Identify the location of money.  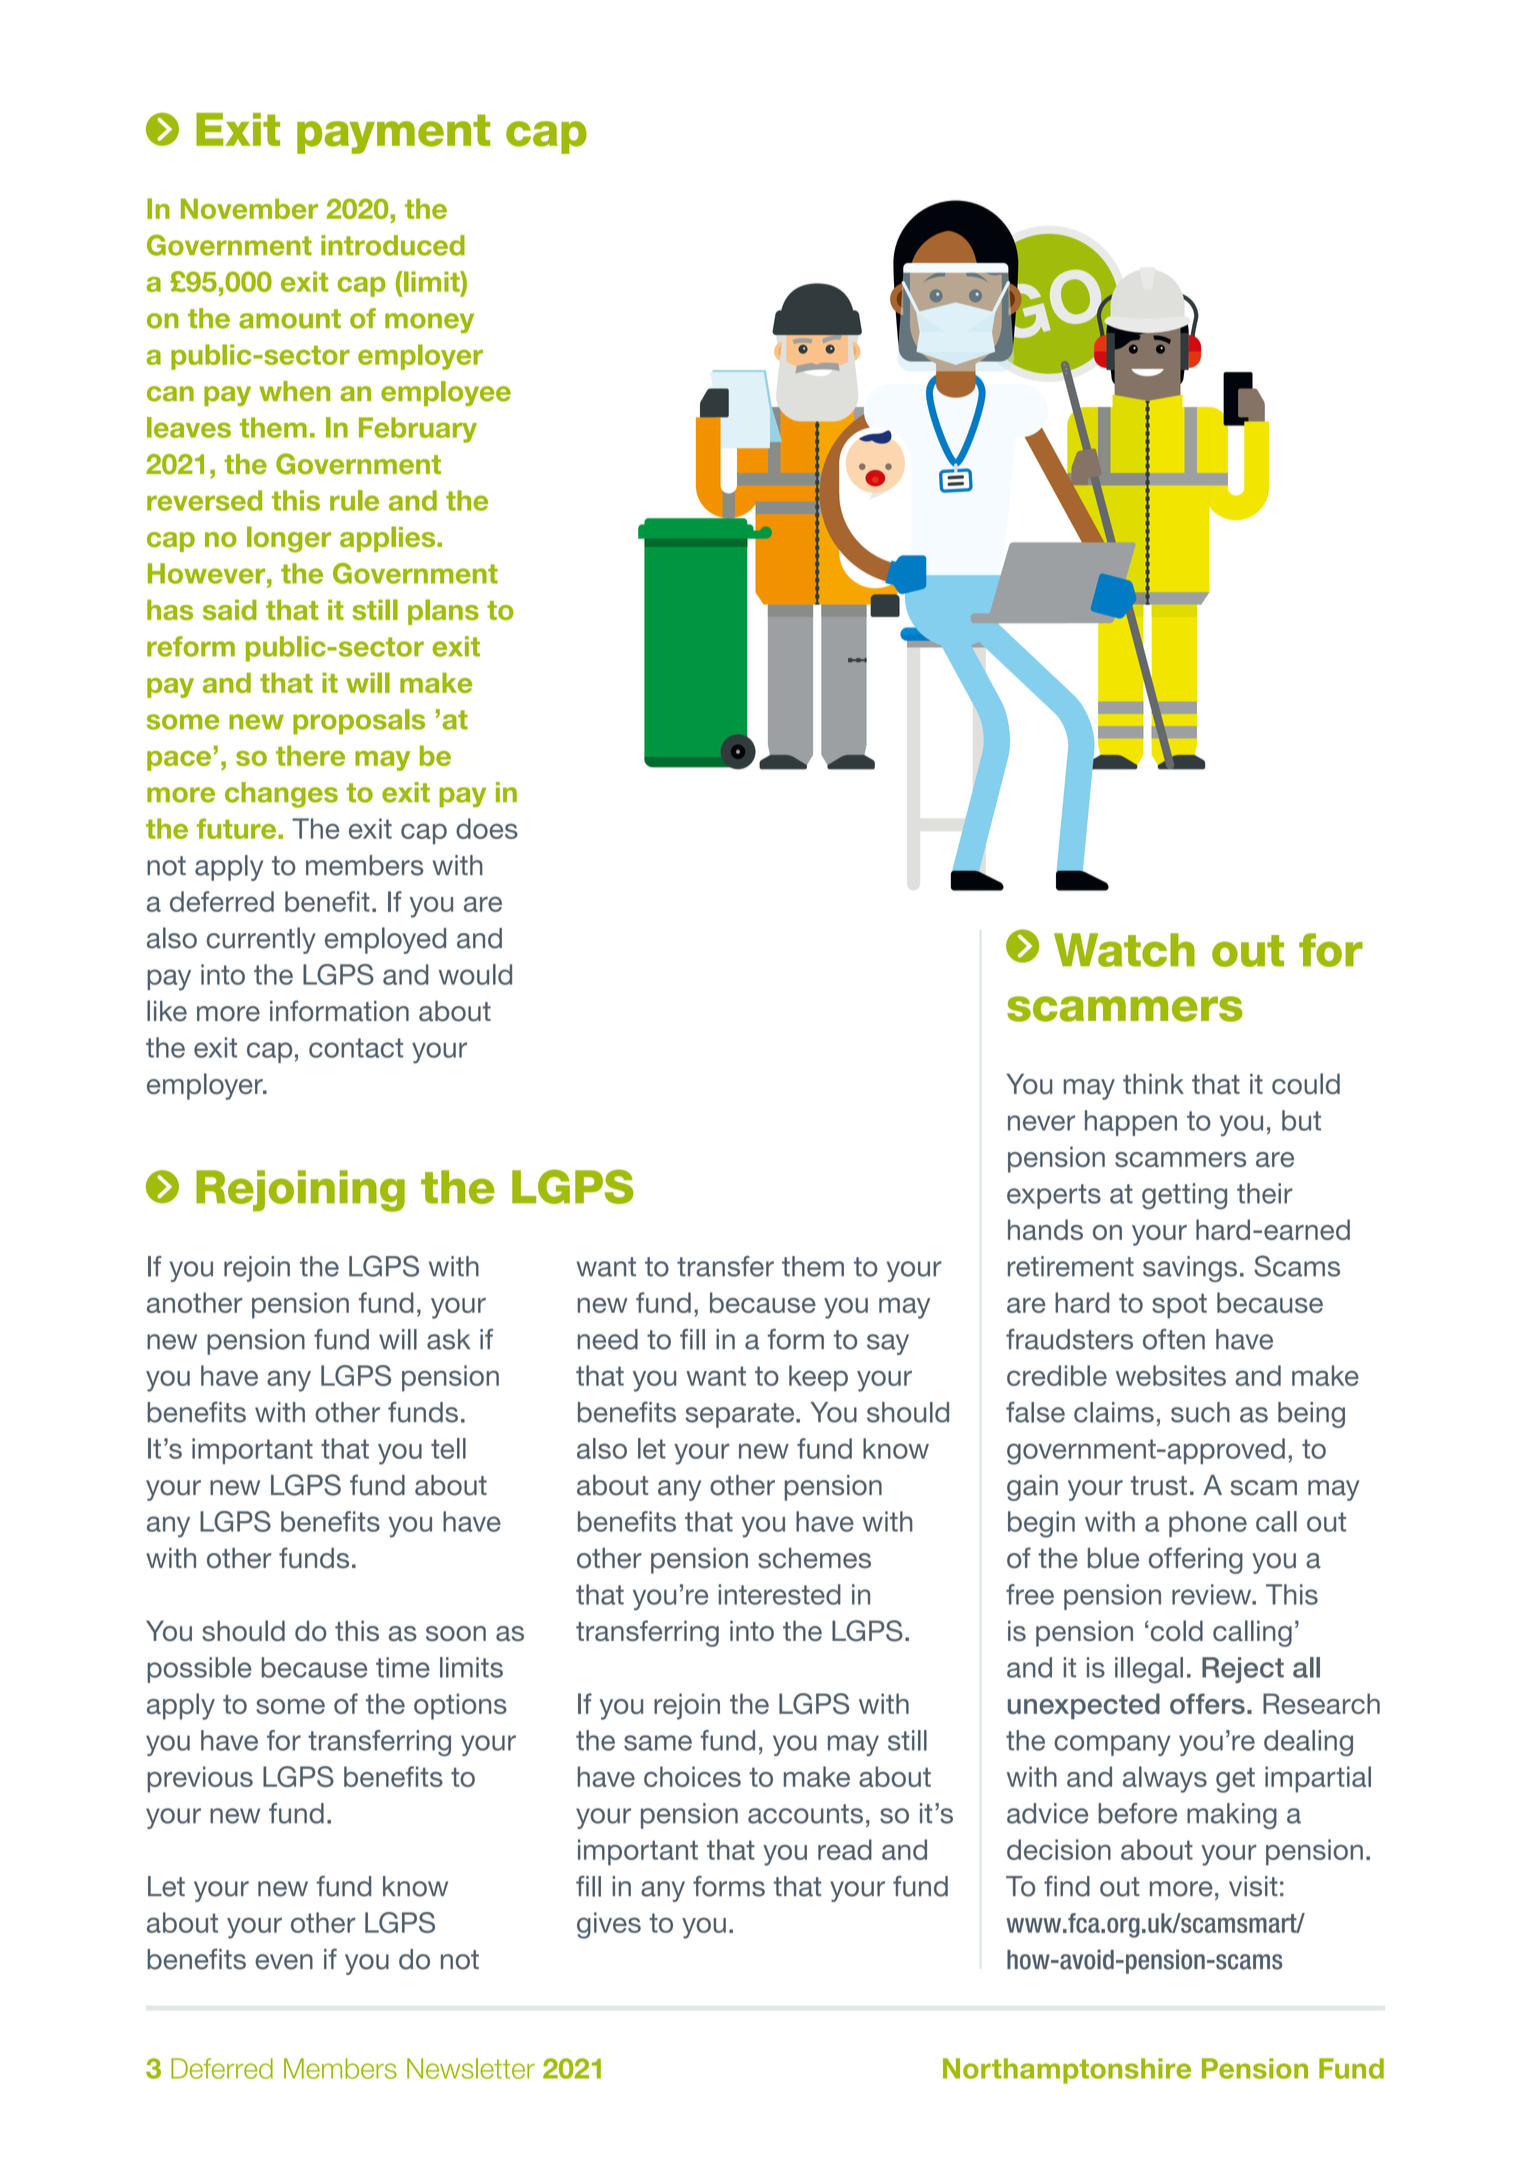
(429, 323).
